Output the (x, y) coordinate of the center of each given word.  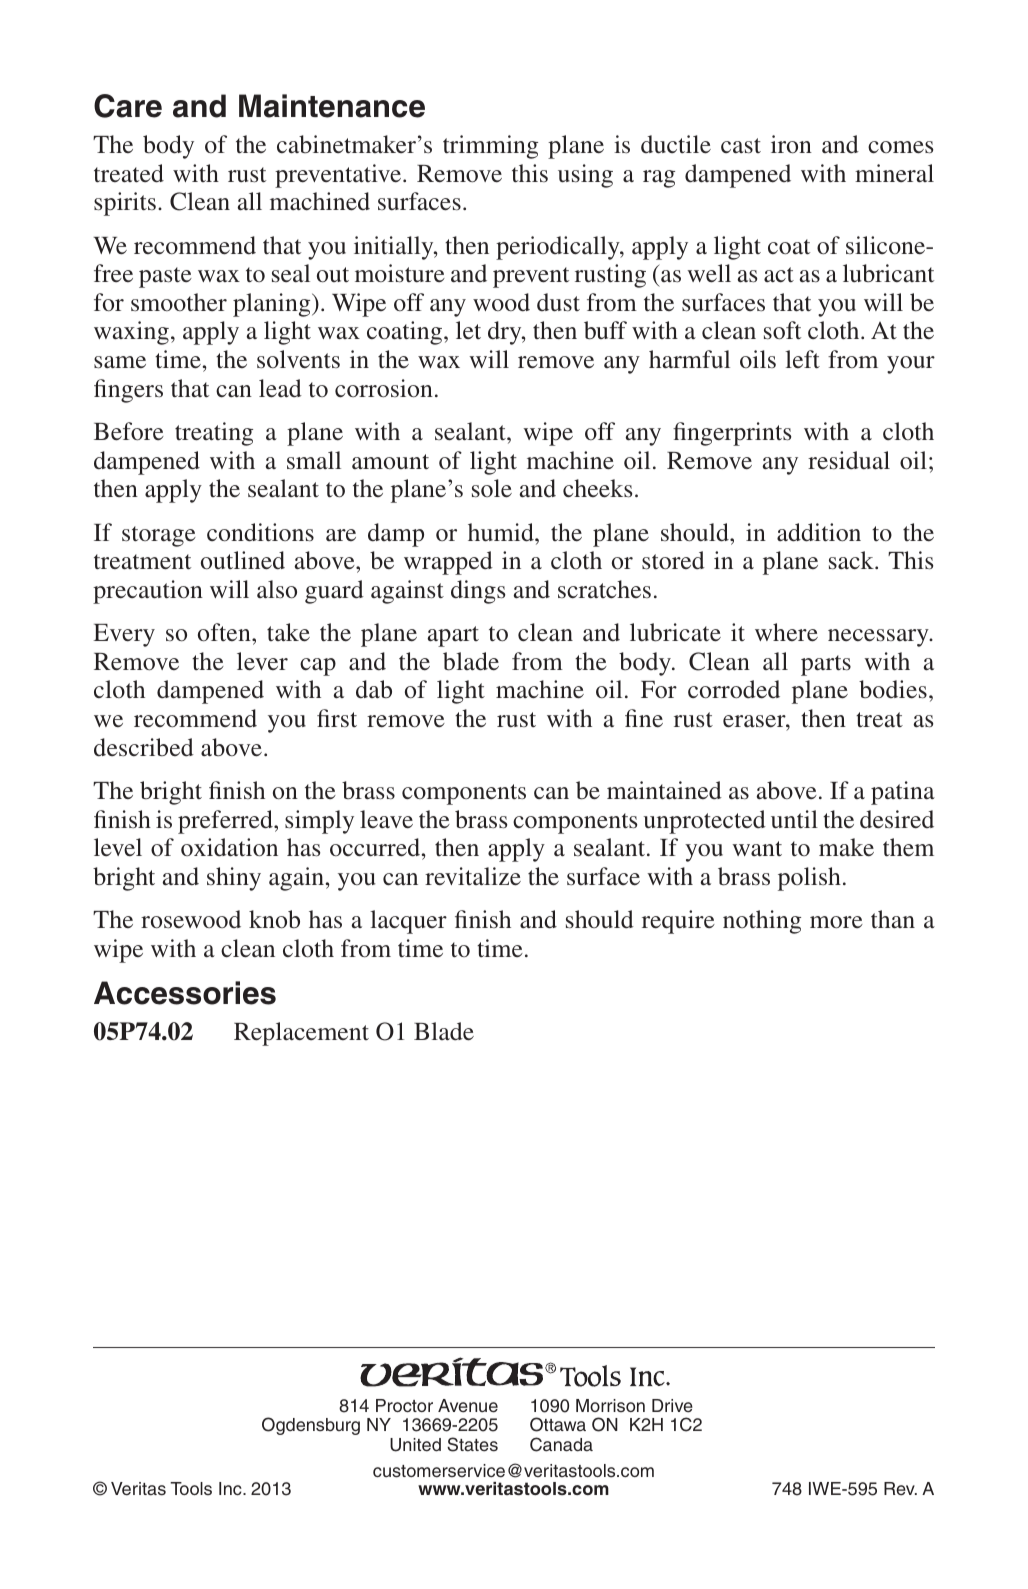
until (794, 819)
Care (128, 106)
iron (791, 144)
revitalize (473, 876)
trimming (490, 147)
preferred (226, 822)
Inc (231, 1488)
